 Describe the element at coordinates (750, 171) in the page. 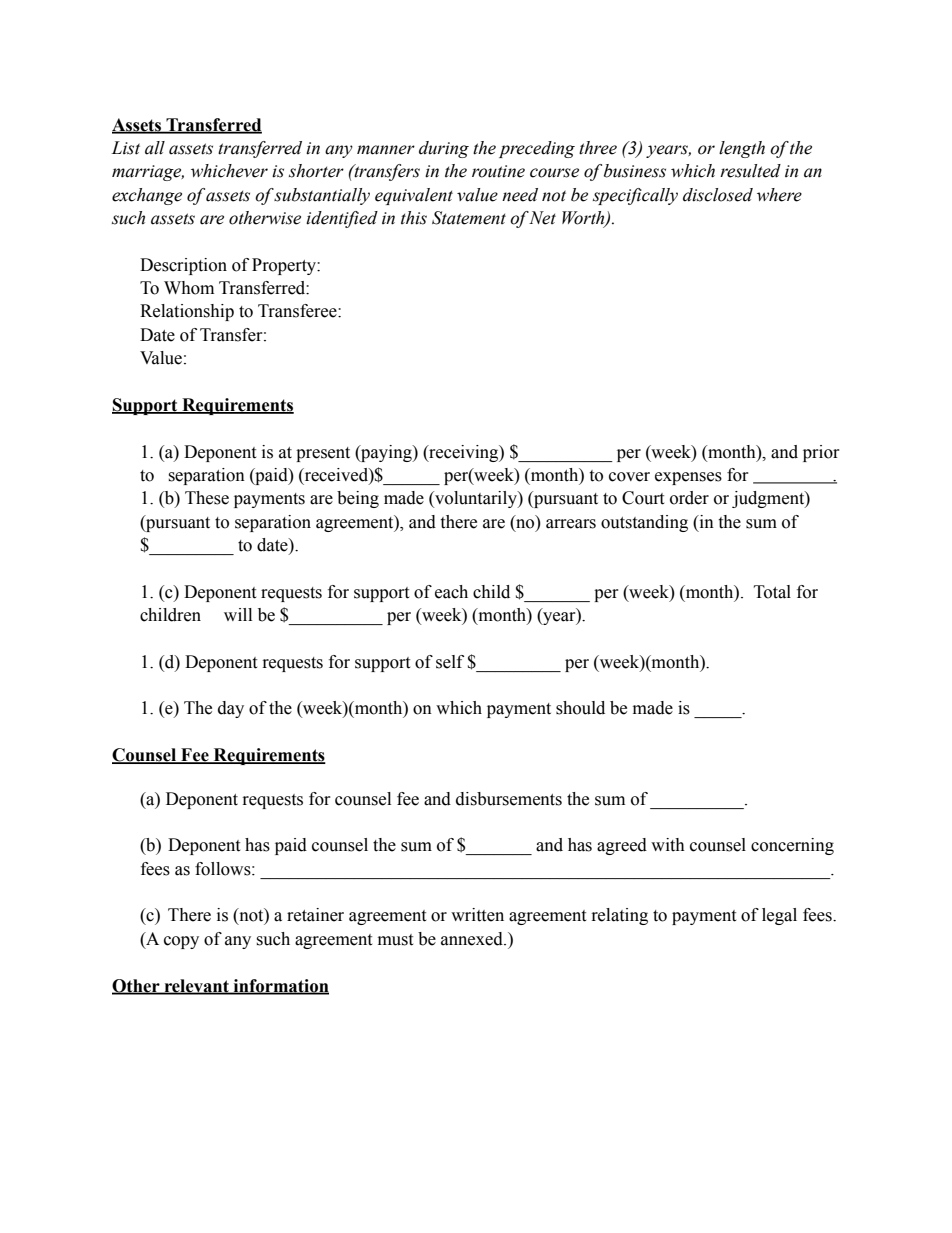

I see `resulted` at that location.
